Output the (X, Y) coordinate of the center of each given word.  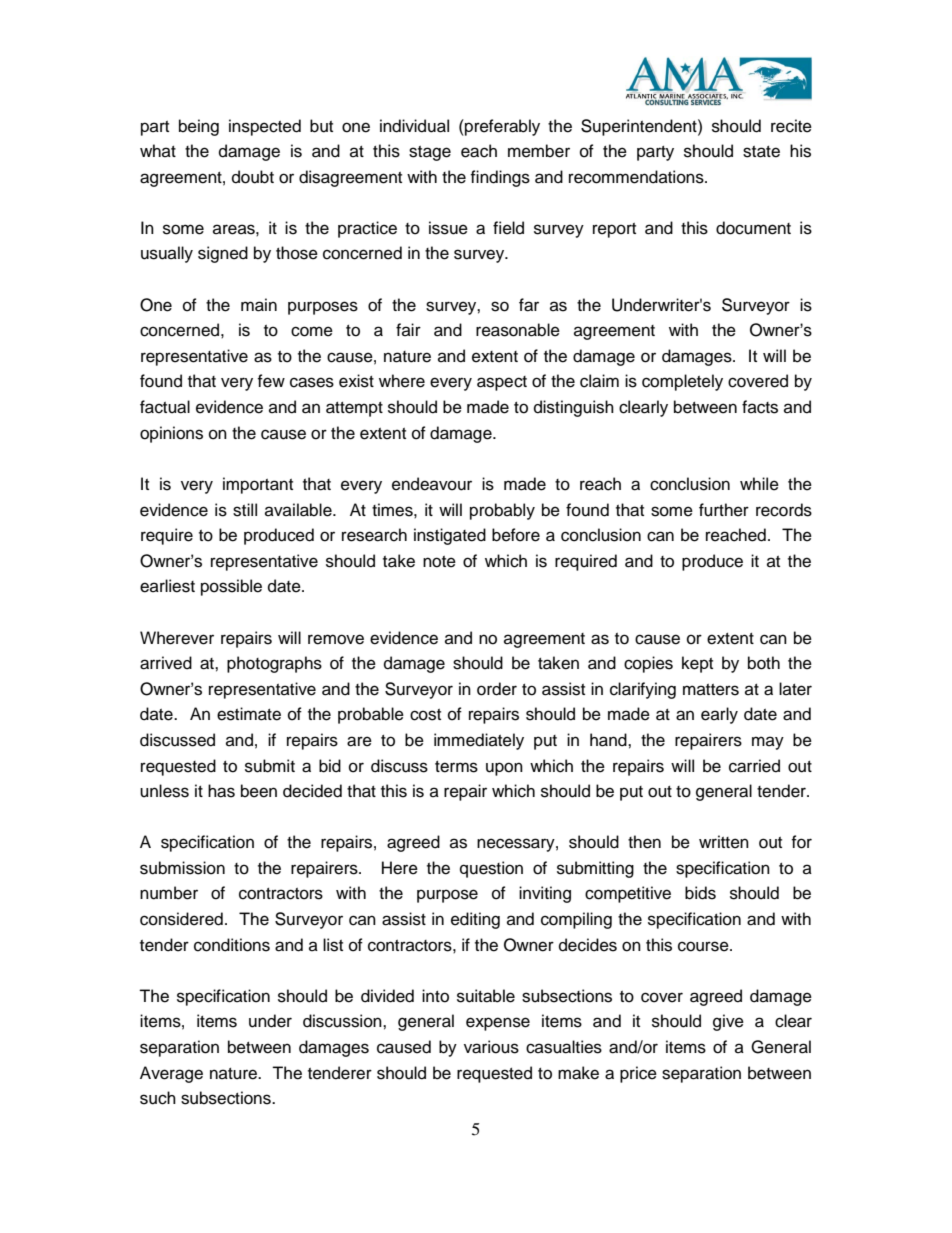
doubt (253, 177)
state (761, 152)
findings (500, 178)
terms (456, 767)
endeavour (432, 484)
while (759, 484)
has (221, 791)
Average (171, 1074)
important (258, 485)
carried (754, 766)
